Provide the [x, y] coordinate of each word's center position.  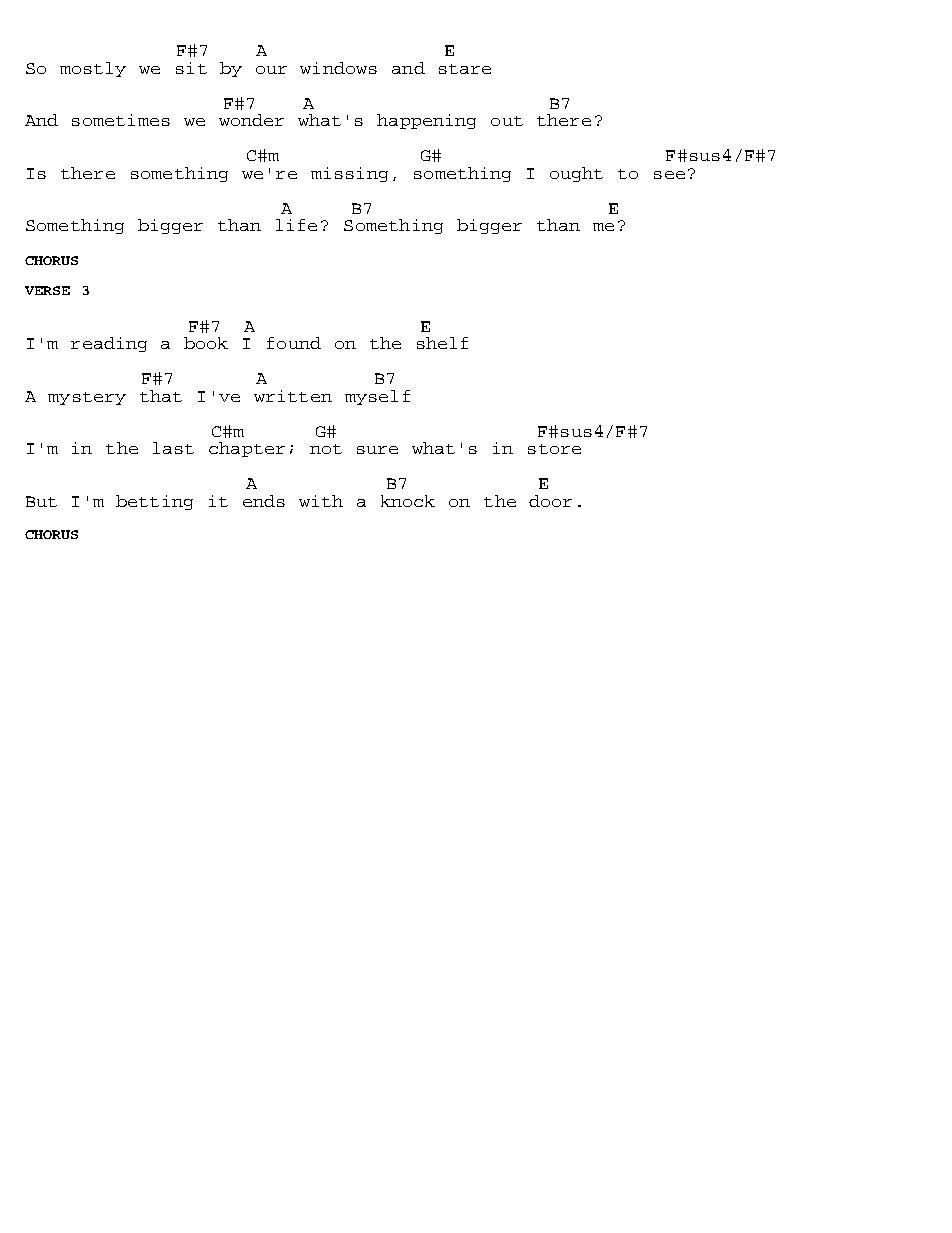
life [296, 225]
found [294, 343]
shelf [442, 343]
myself [377, 397]
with [321, 501]
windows [338, 68]
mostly [93, 69]
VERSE [47, 290]
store [554, 449]
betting [154, 502]
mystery [87, 398]
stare [465, 69]
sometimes [121, 120]
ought [576, 174]
